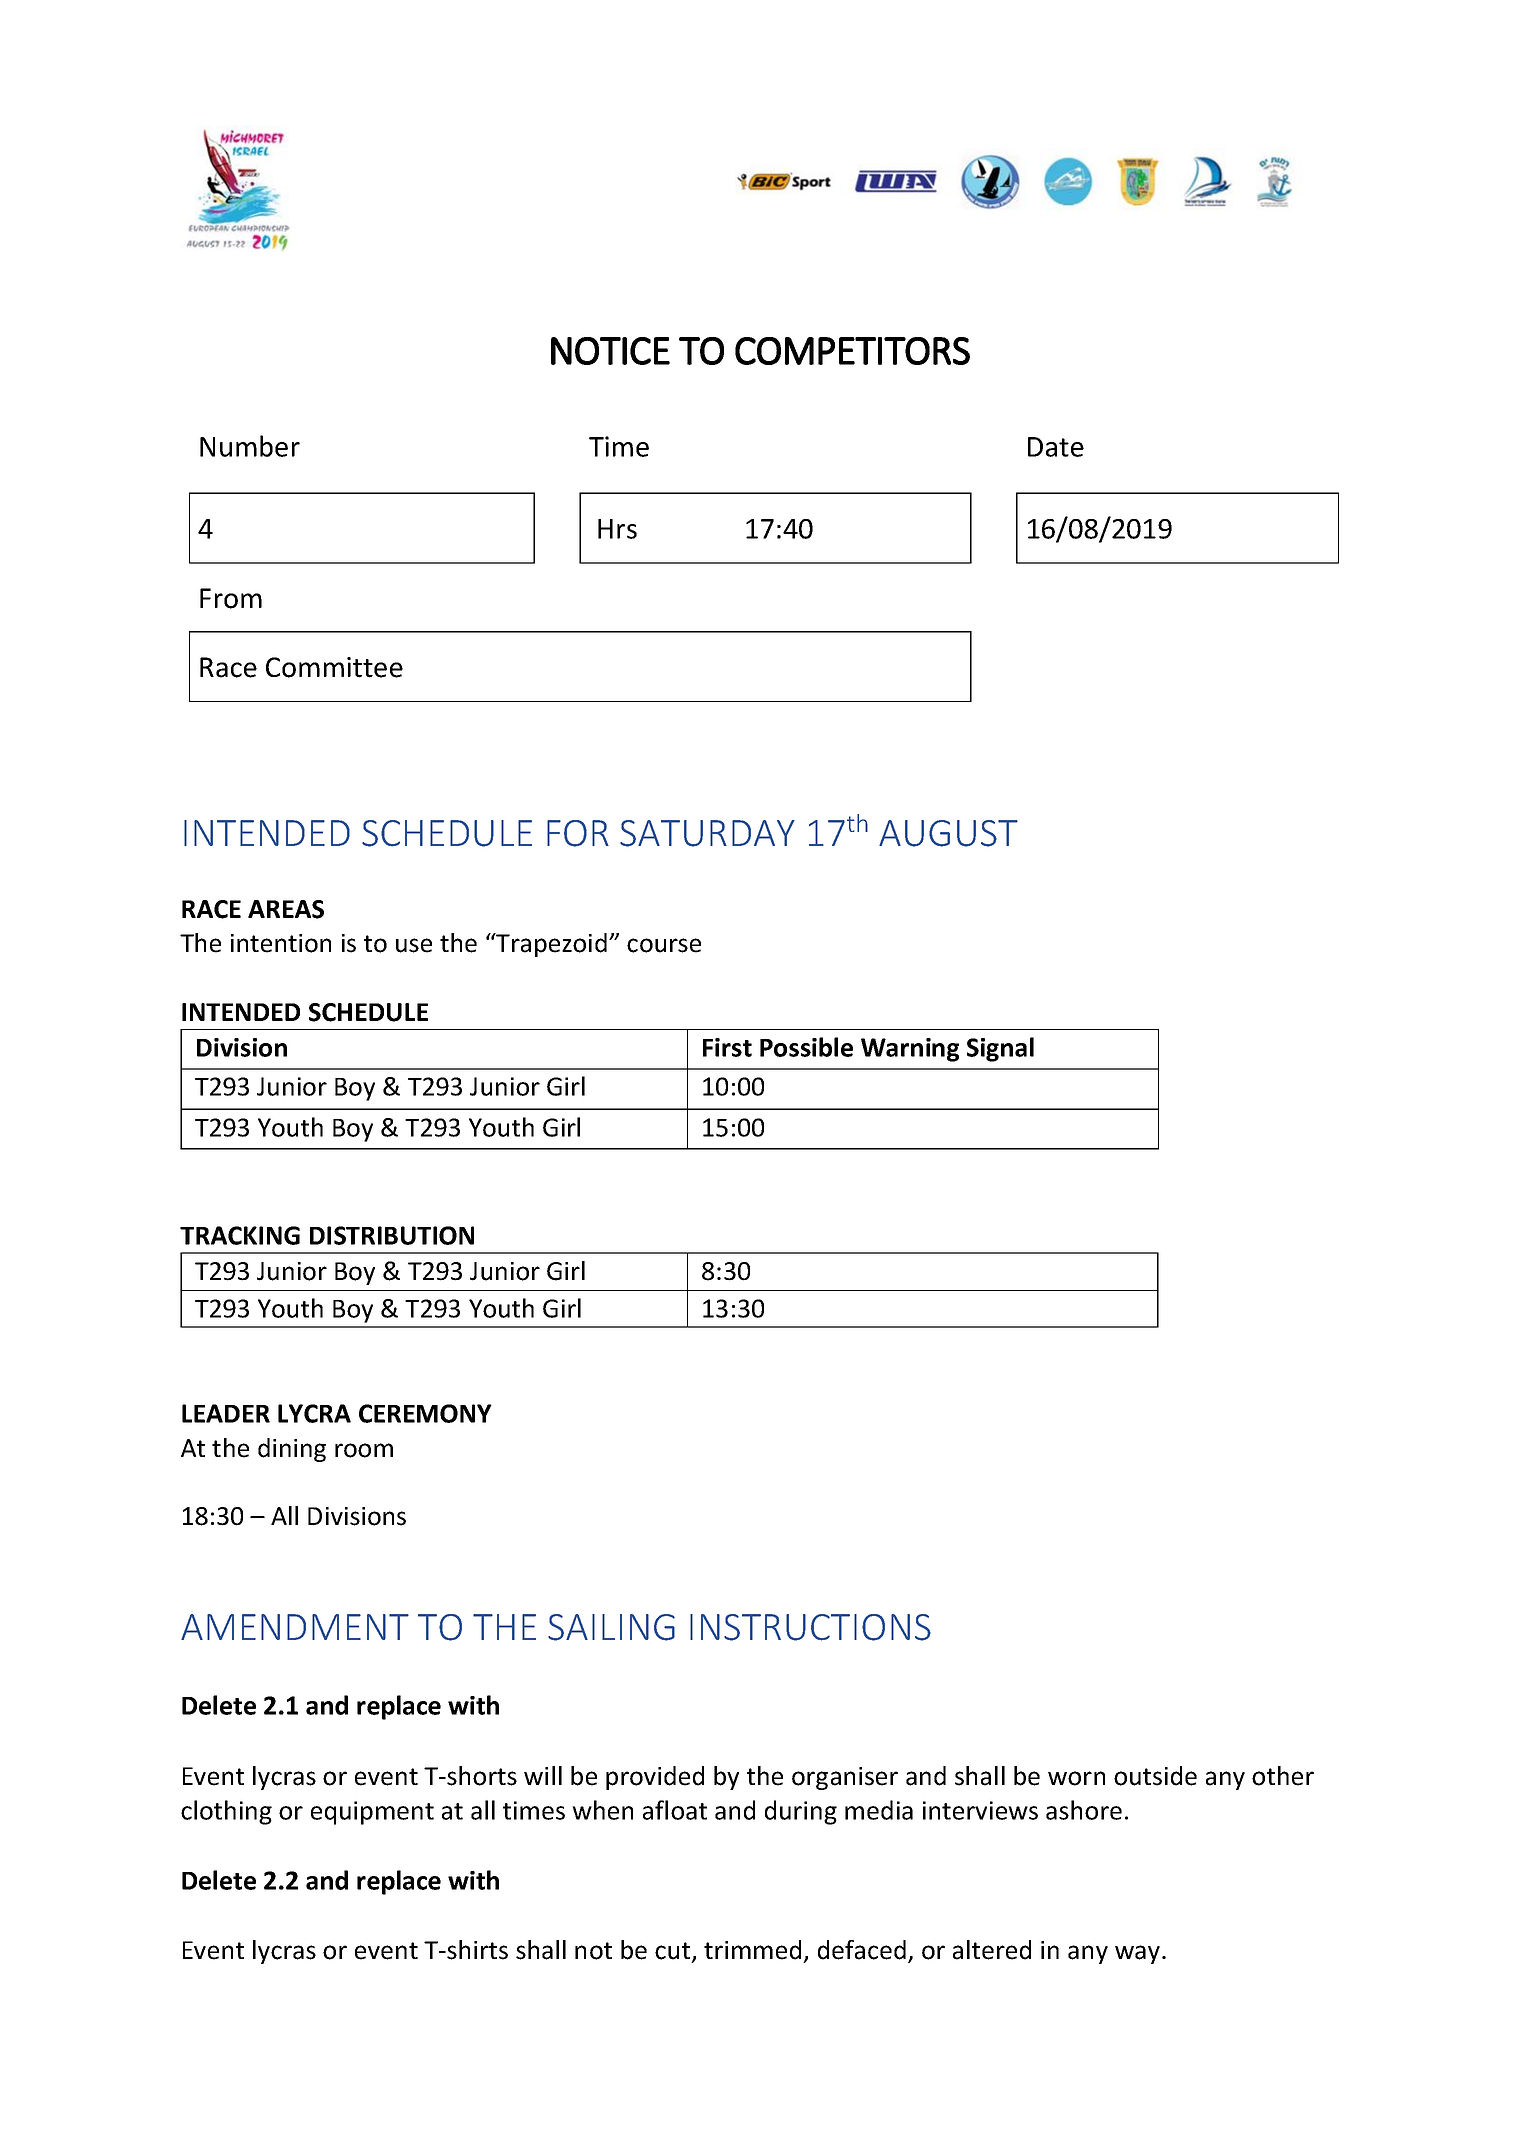  I want to click on SATURDAY, so click(707, 833).
